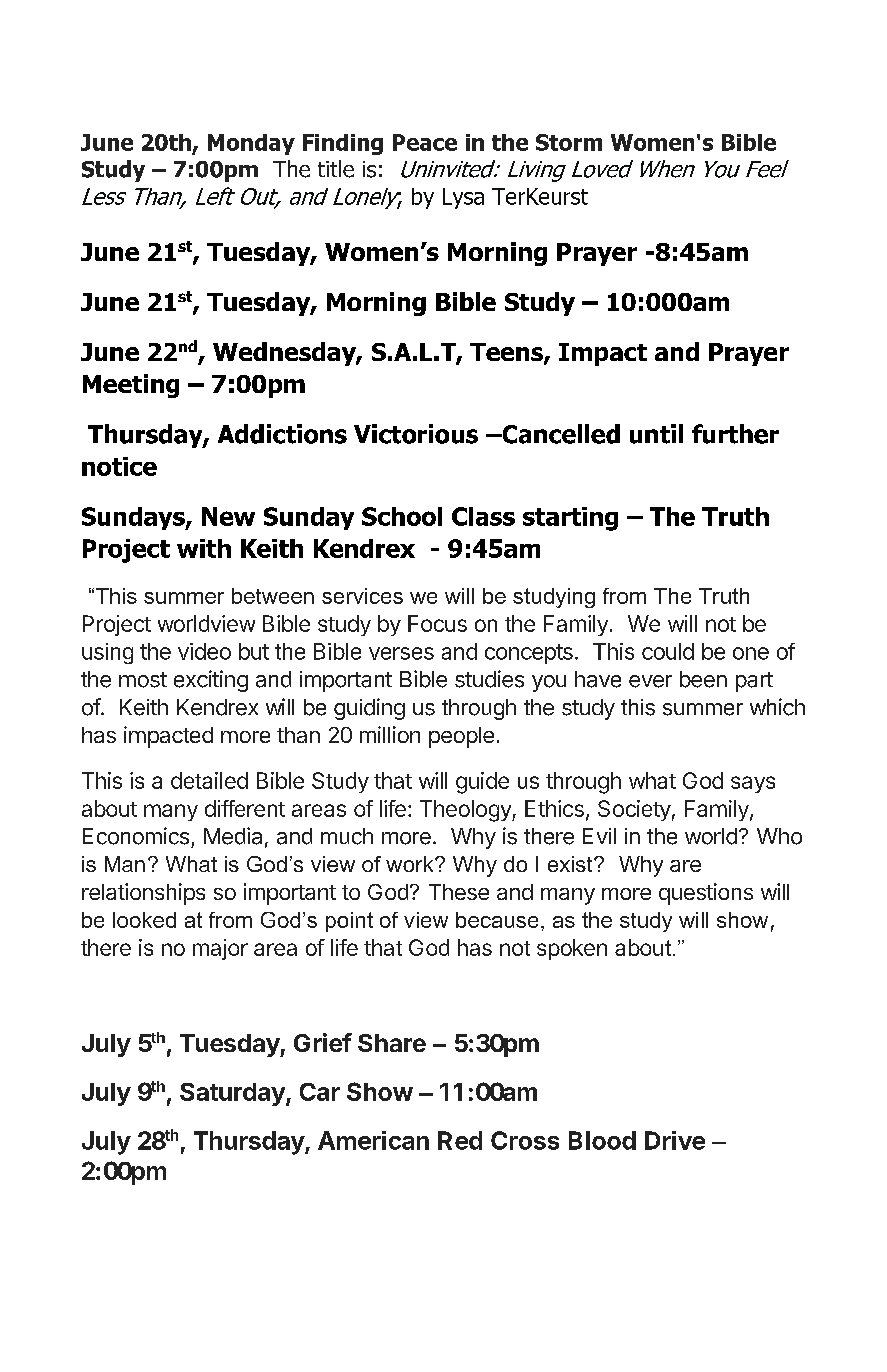 The width and height of the document is (887, 1372). Describe the element at coordinates (483, 516) in the document. I see `Class` at that location.
